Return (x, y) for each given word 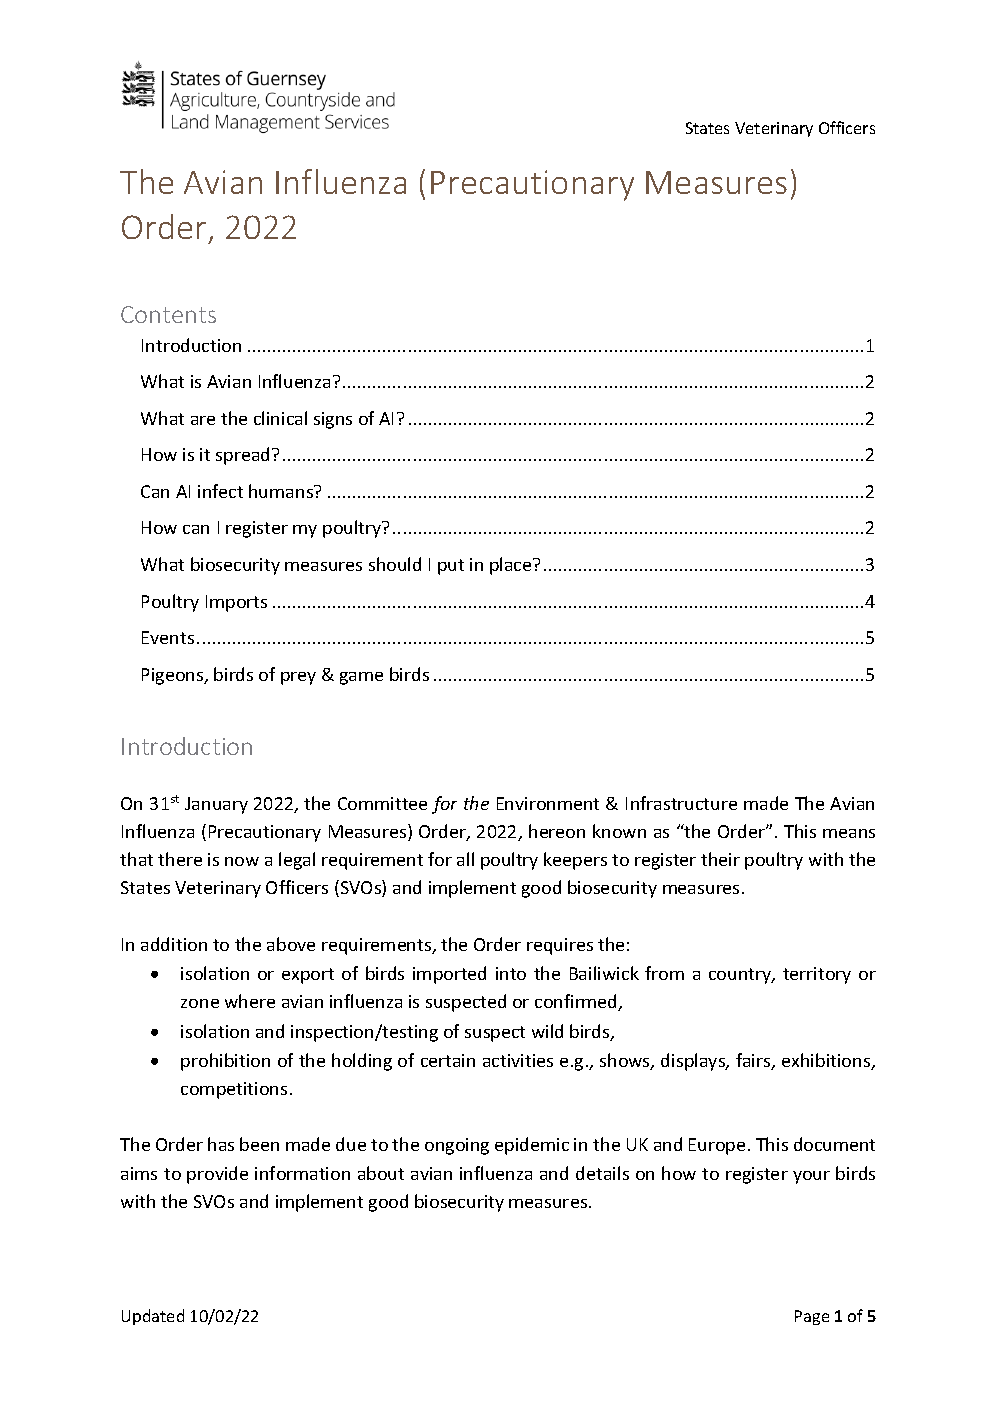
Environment (548, 803)
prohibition (225, 1062)
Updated (153, 1317)
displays (694, 1062)
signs (333, 420)
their (720, 859)
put (451, 567)
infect (220, 491)
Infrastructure (681, 803)
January (216, 805)
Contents (168, 314)
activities (518, 1060)
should (395, 564)
